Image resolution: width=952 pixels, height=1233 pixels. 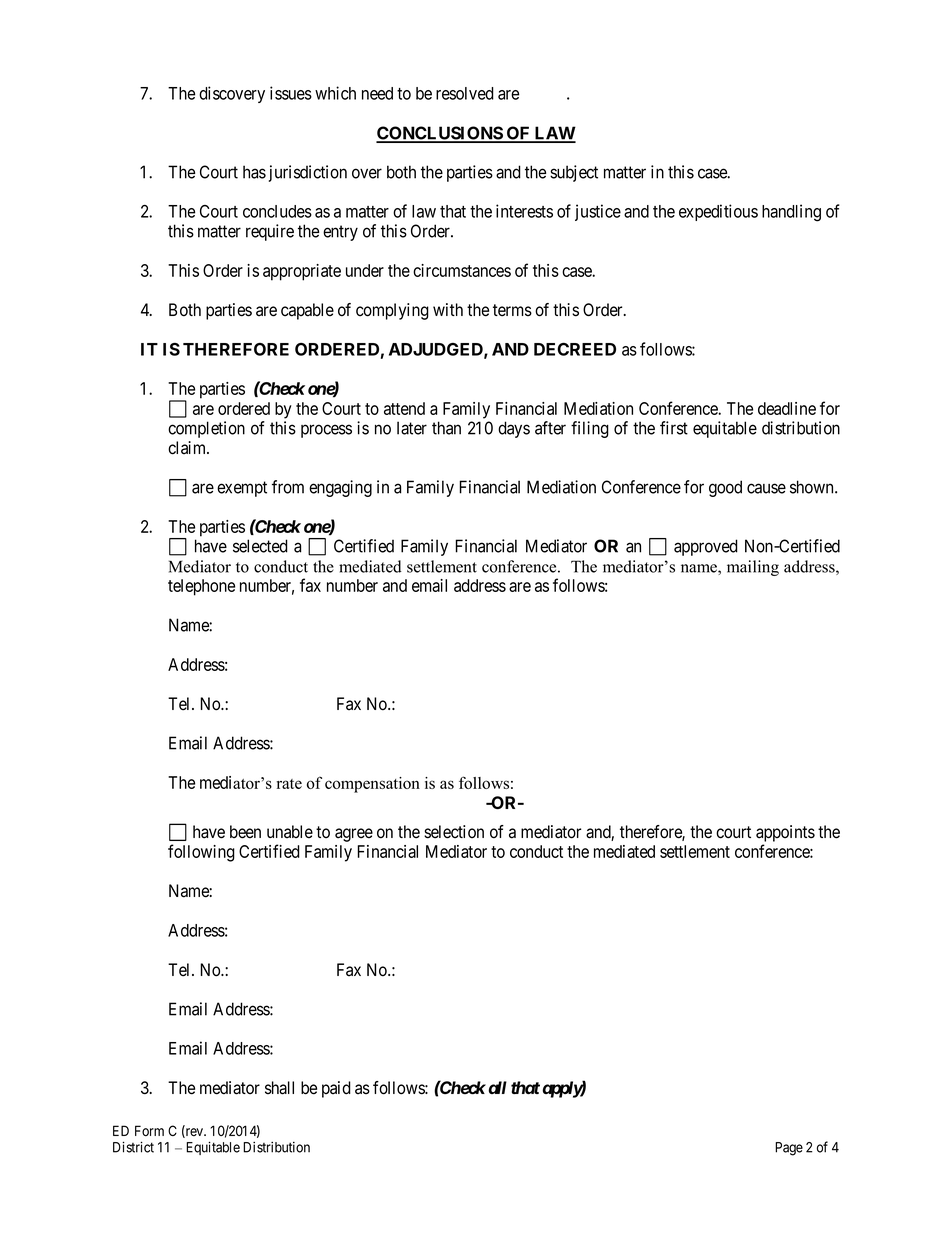 I want to click on deadline, so click(x=787, y=408).
